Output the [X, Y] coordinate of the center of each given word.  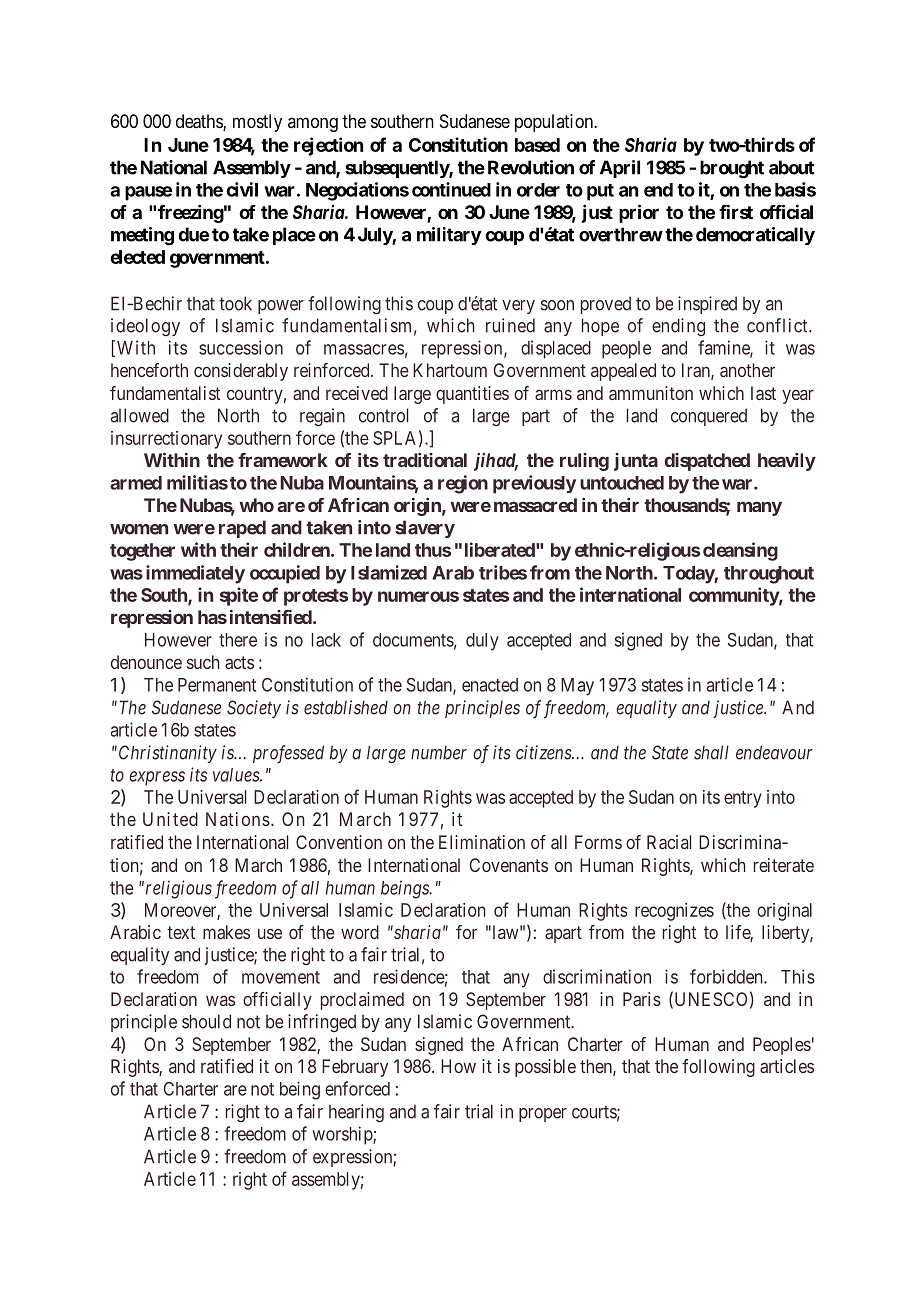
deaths [200, 122]
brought [732, 169]
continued [451, 189]
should [206, 1021]
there [238, 640]
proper [543, 1115]
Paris [642, 999]
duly [482, 642]
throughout [769, 575]
